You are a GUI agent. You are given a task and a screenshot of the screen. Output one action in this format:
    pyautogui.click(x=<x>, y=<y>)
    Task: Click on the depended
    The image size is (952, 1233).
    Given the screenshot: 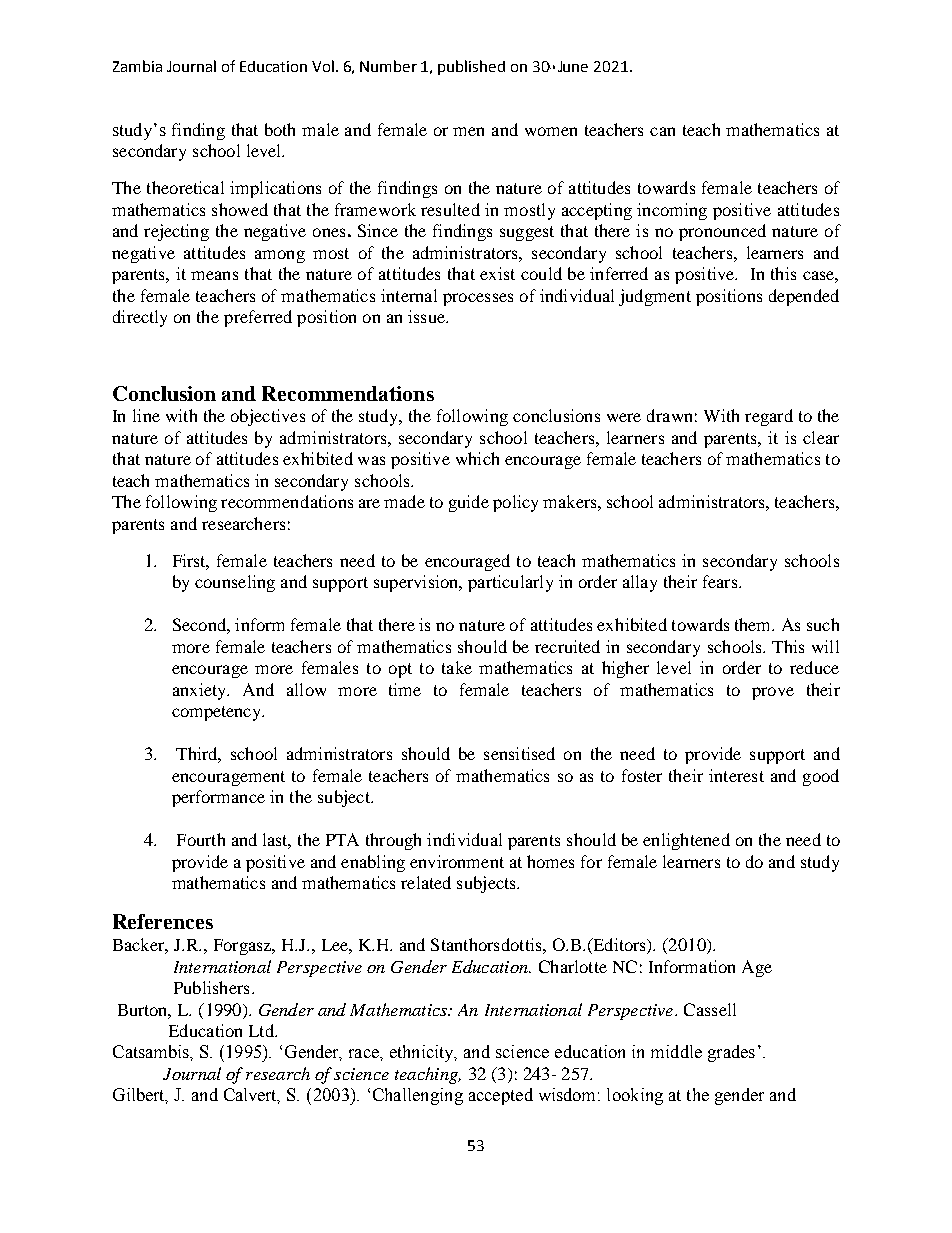 What is the action you would take?
    pyautogui.click(x=804, y=297)
